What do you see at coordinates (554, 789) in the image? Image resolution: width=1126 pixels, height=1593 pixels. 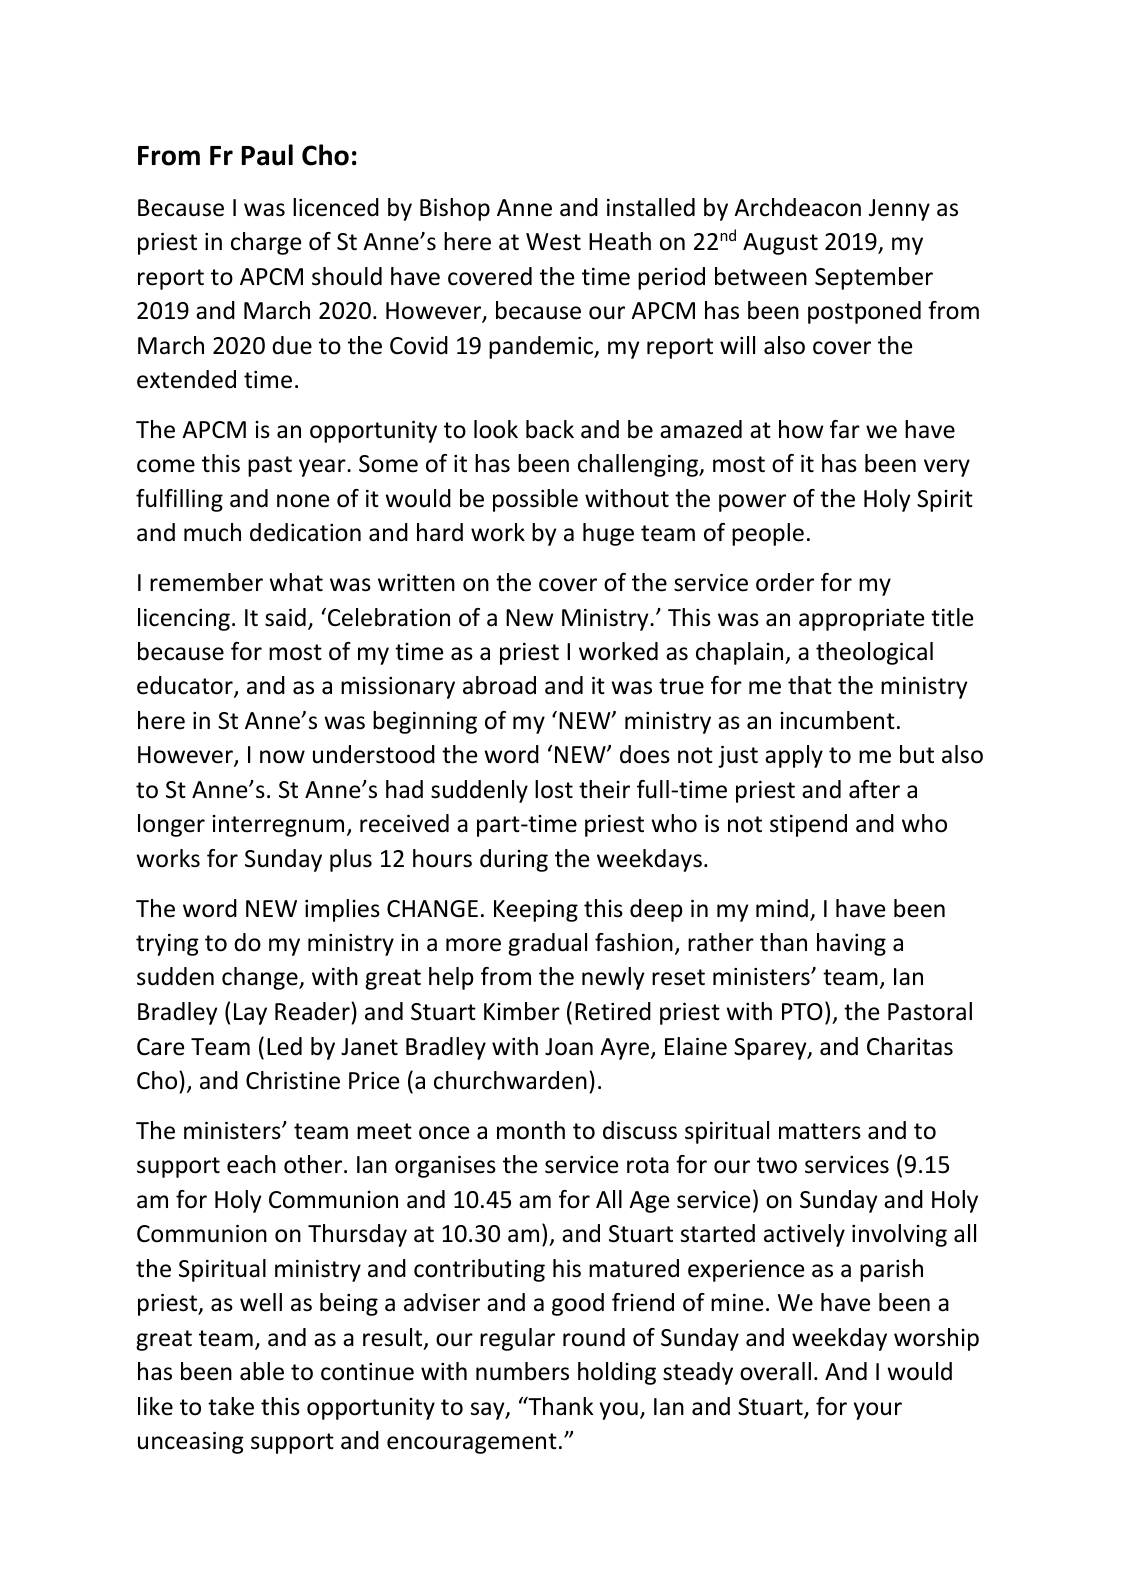 I see `lost` at bounding box center [554, 789].
